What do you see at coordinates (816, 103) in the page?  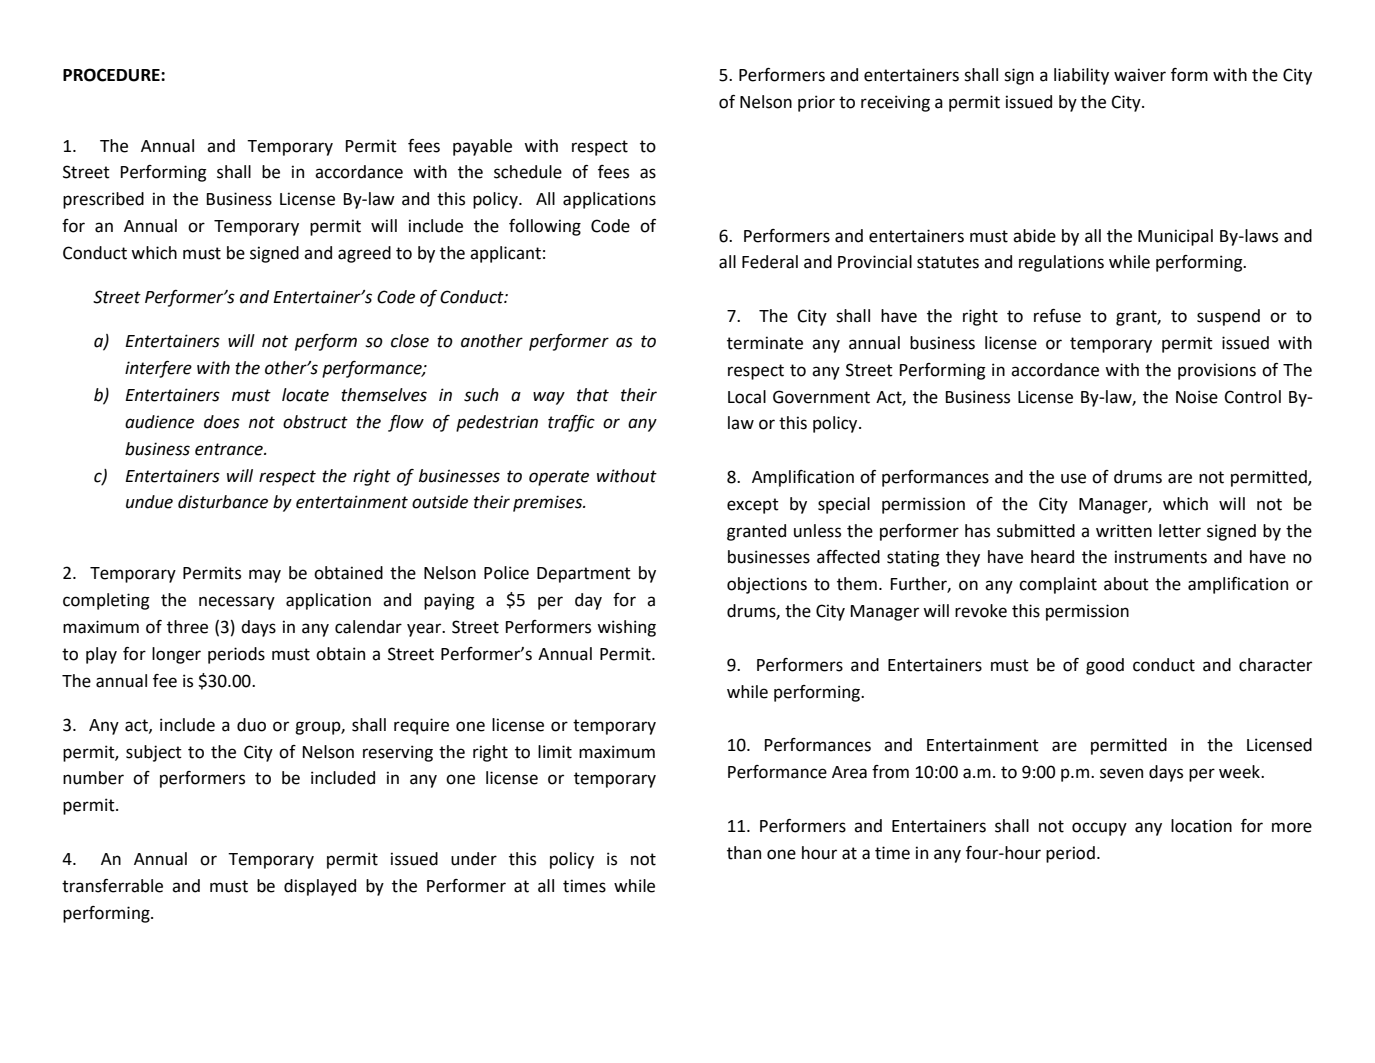 I see `prior` at bounding box center [816, 103].
